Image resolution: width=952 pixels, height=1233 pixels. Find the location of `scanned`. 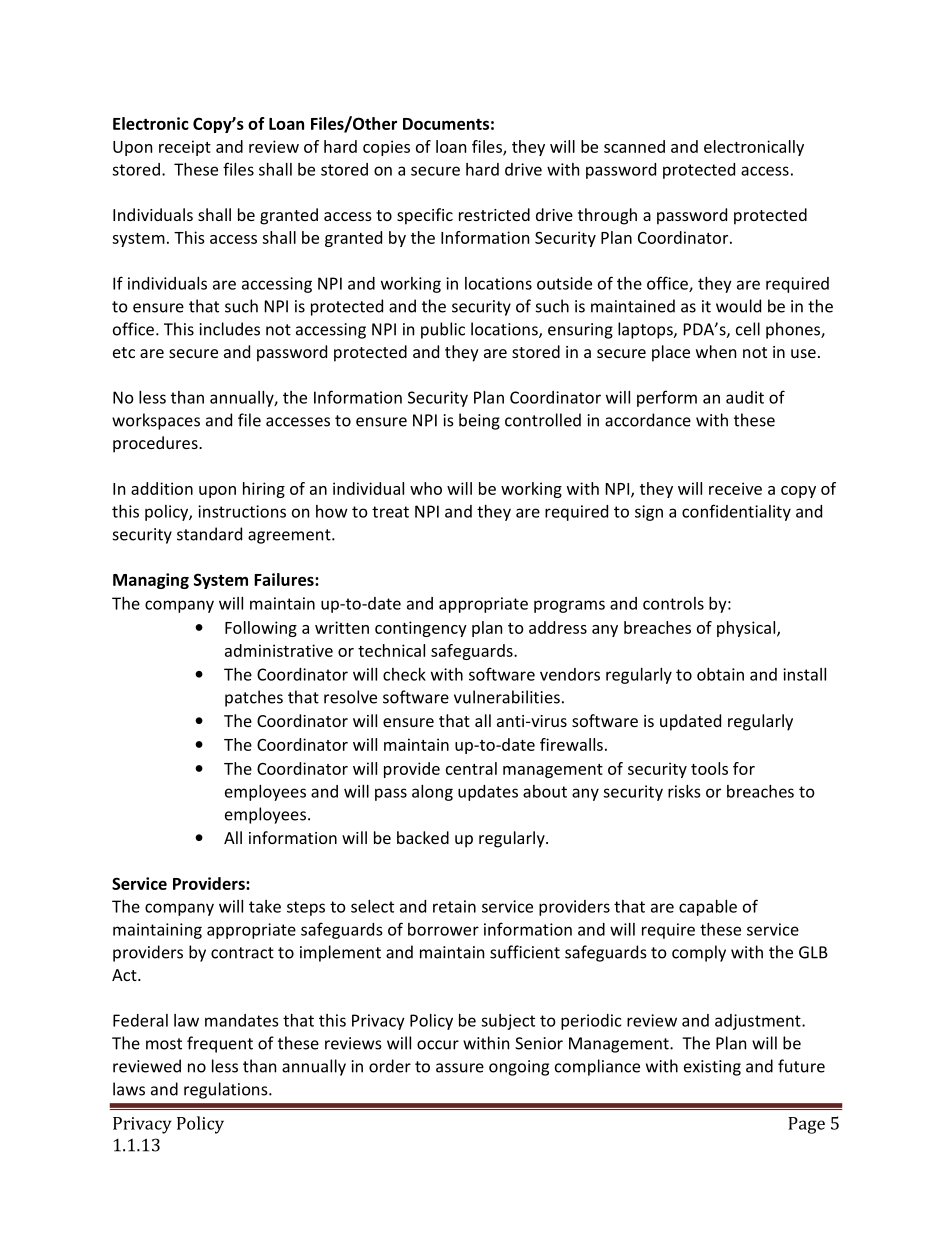

scanned is located at coordinates (634, 146).
